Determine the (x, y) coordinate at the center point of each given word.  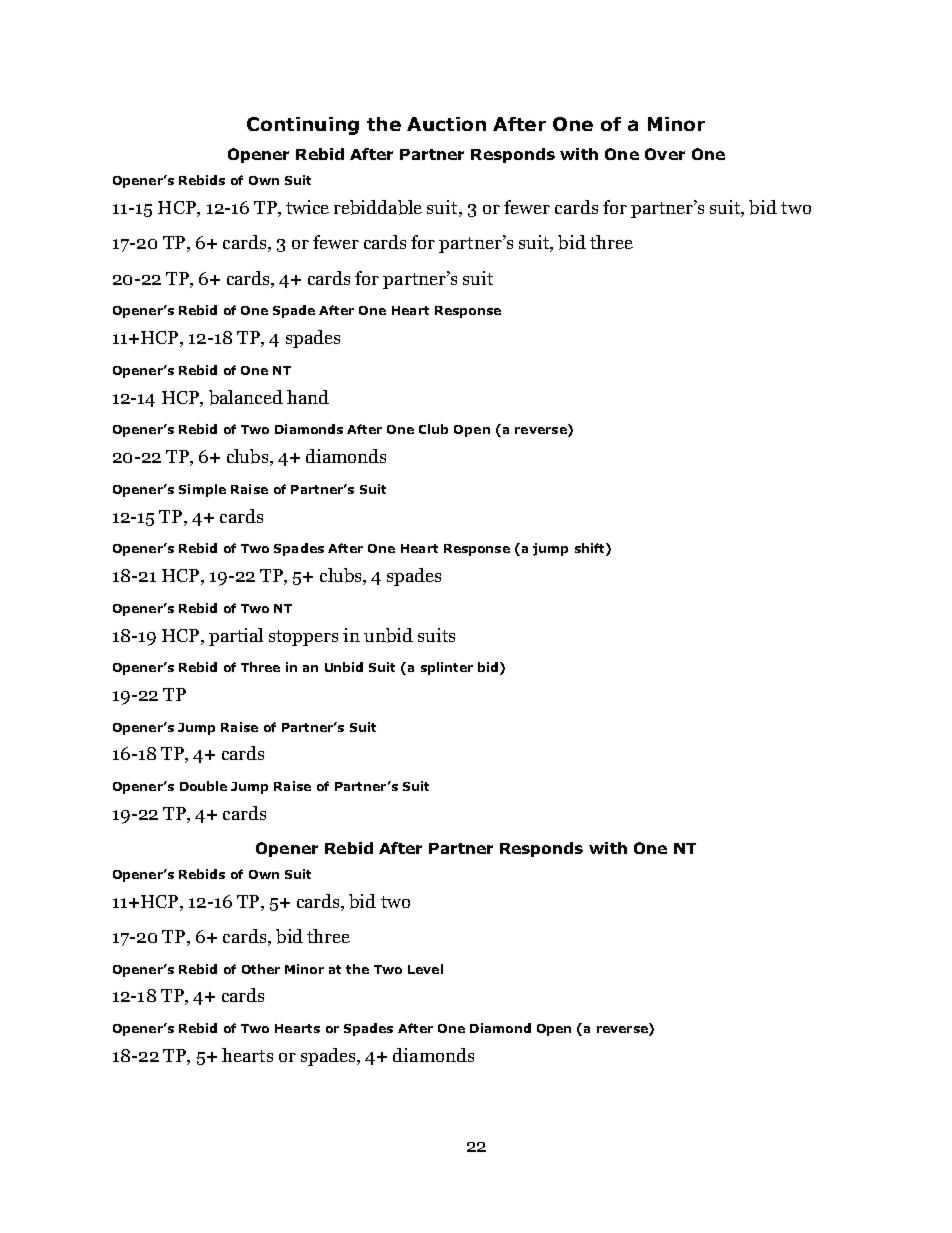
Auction (446, 124)
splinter (447, 668)
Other (261, 969)
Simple (202, 490)
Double (203, 786)
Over (665, 154)
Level (425, 969)
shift (591, 549)
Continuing (303, 126)
